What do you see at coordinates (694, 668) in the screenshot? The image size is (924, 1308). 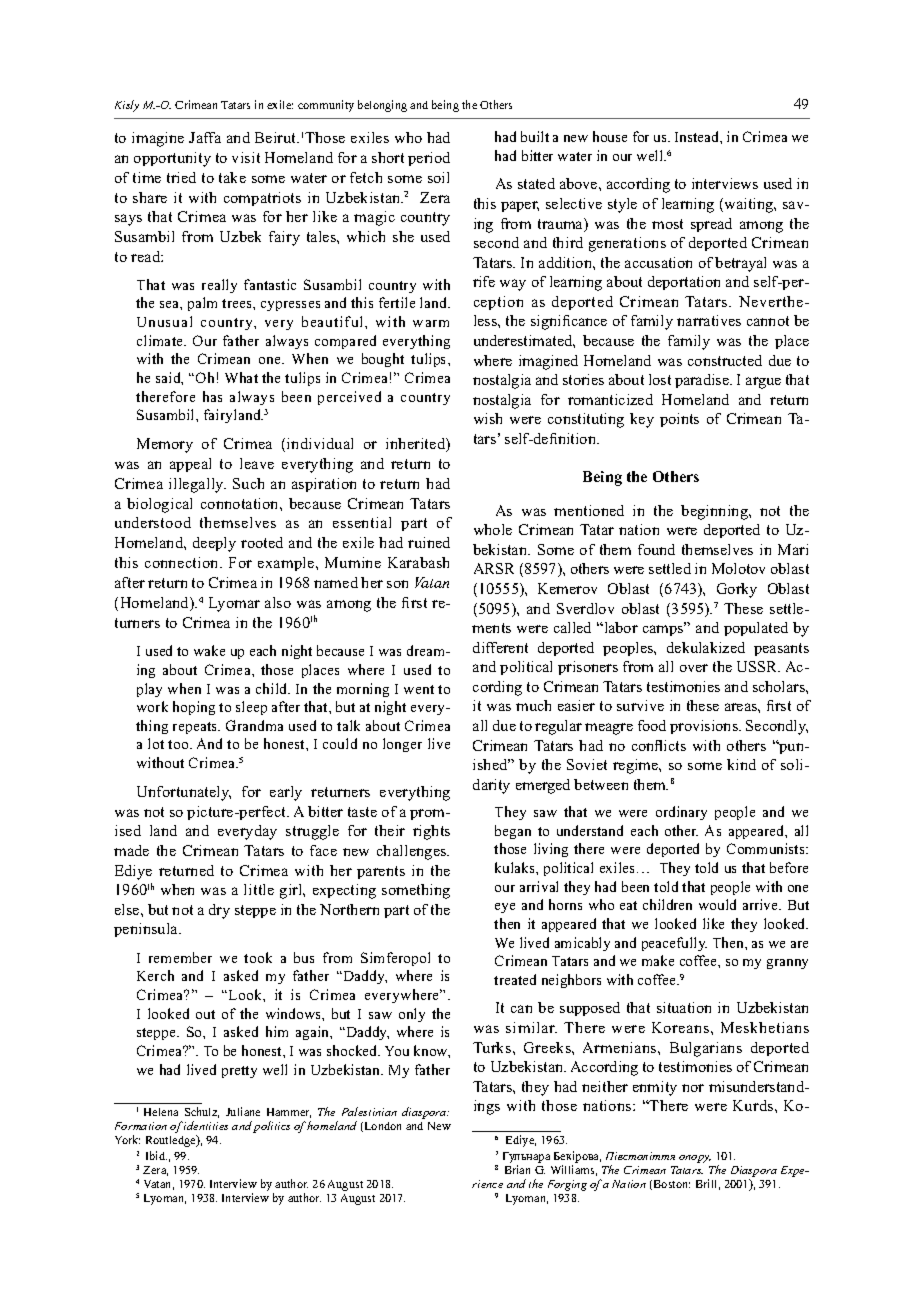 I see `over` at bounding box center [694, 668].
